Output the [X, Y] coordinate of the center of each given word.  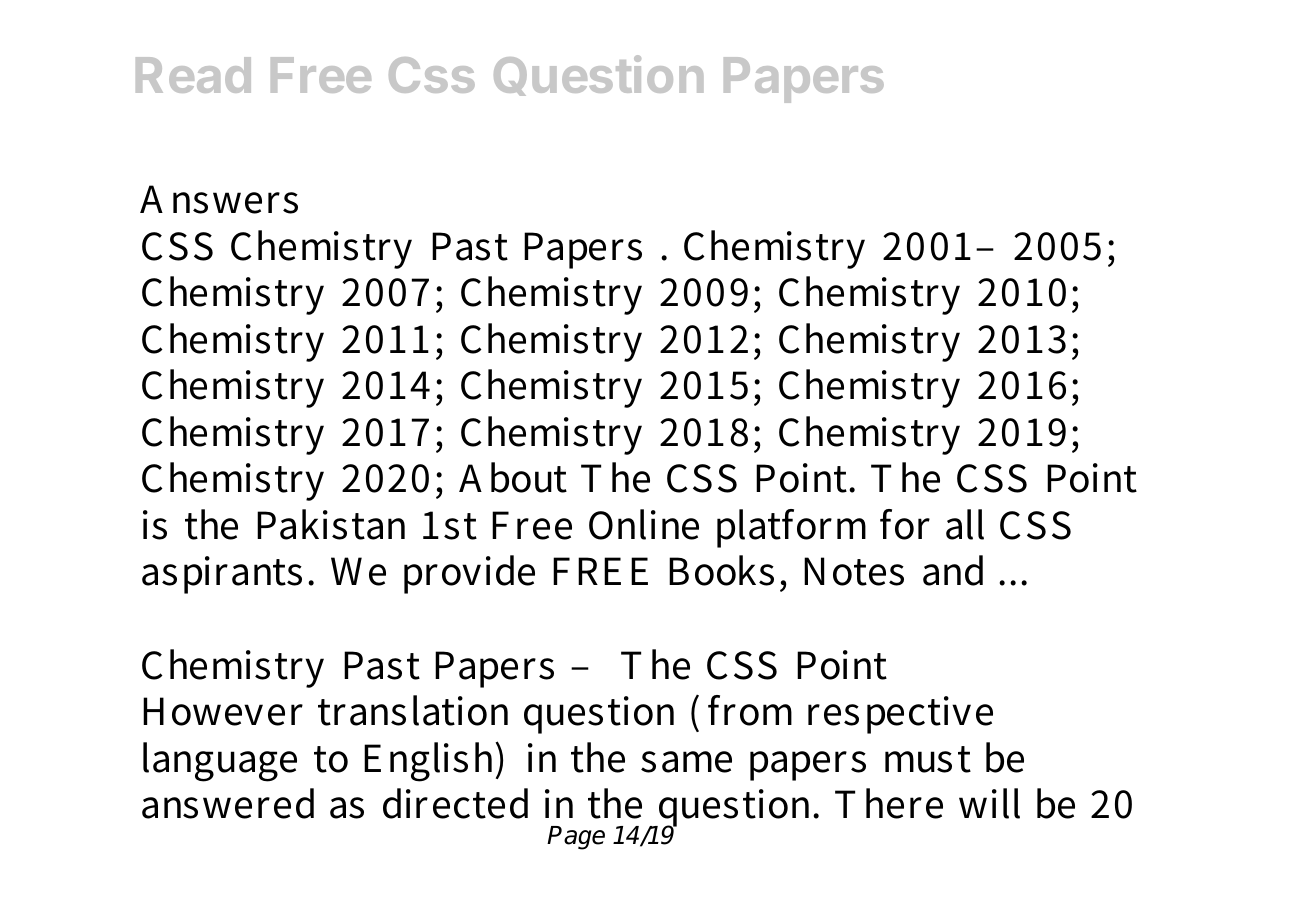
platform [791, 528]
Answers [219, 199]
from [750, 710]
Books [721, 570]
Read [193, 75]
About [513, 477]
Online [644, 524]
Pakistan [331, 524]
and [953, 570]
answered [228, 803]
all [965, 524]
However [223, 711]
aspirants [222, 575]
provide [469, 574]
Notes [854, 571]
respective [900, 715]
